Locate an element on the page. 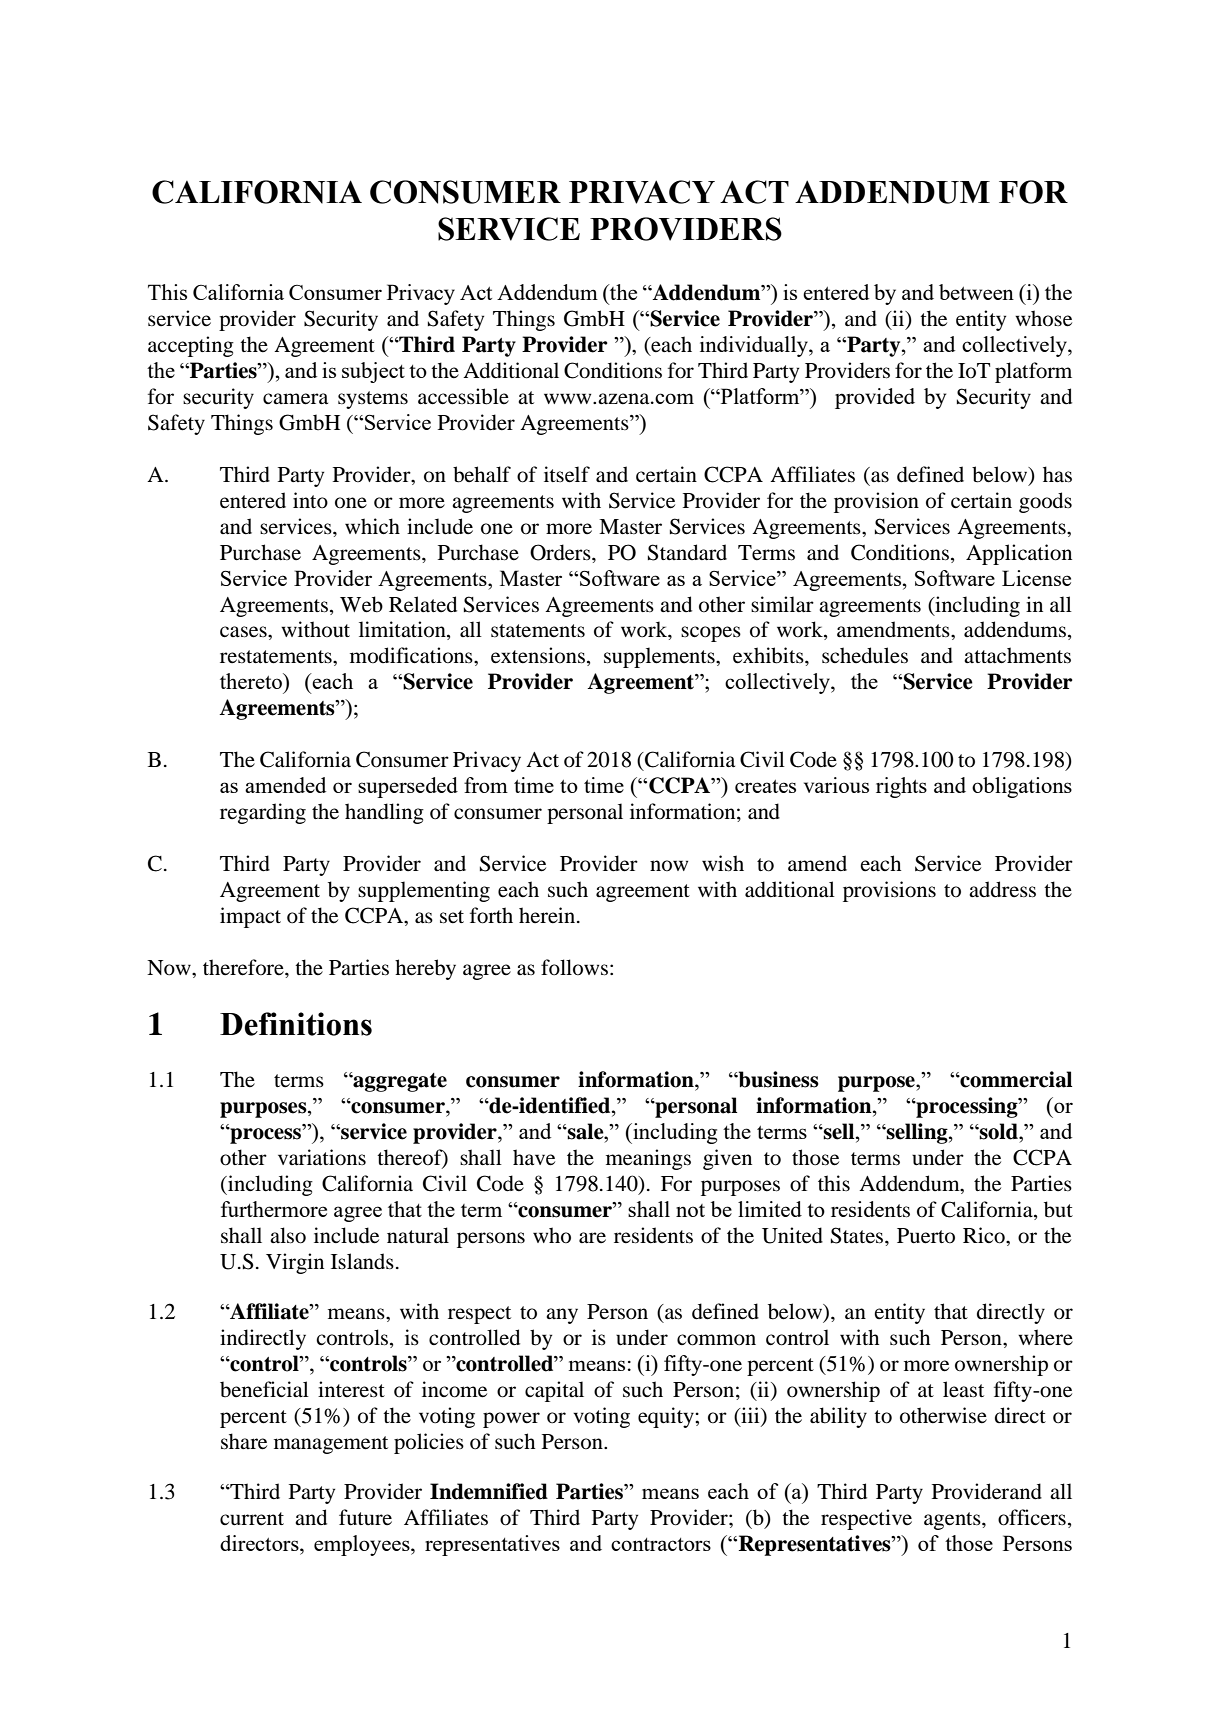 The height and width of the document is (1725, 1220). between is located at coordinates (976, 292).
